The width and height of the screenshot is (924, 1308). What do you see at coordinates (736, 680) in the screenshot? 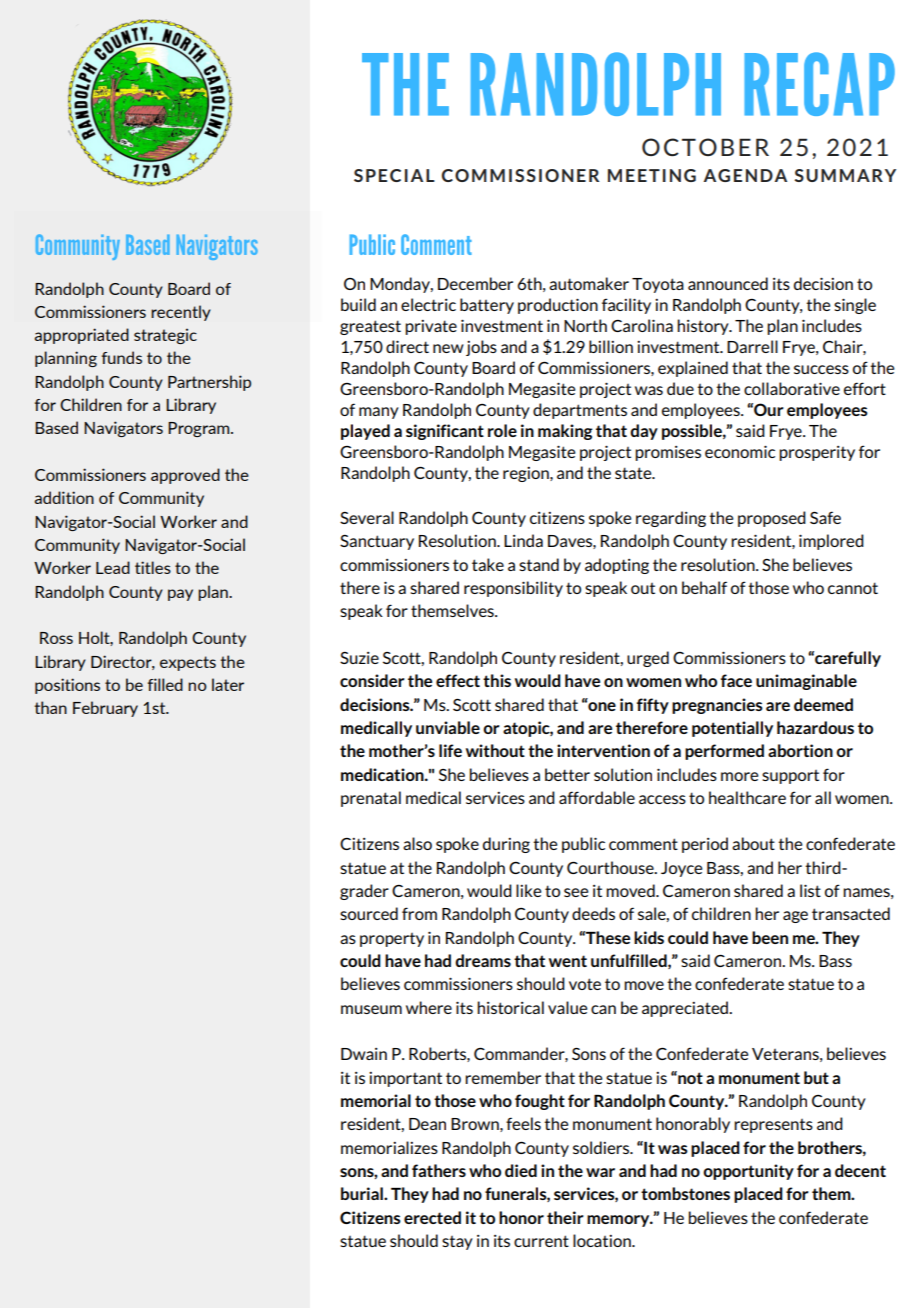
I see `face` at bounding box center [736, 680].
